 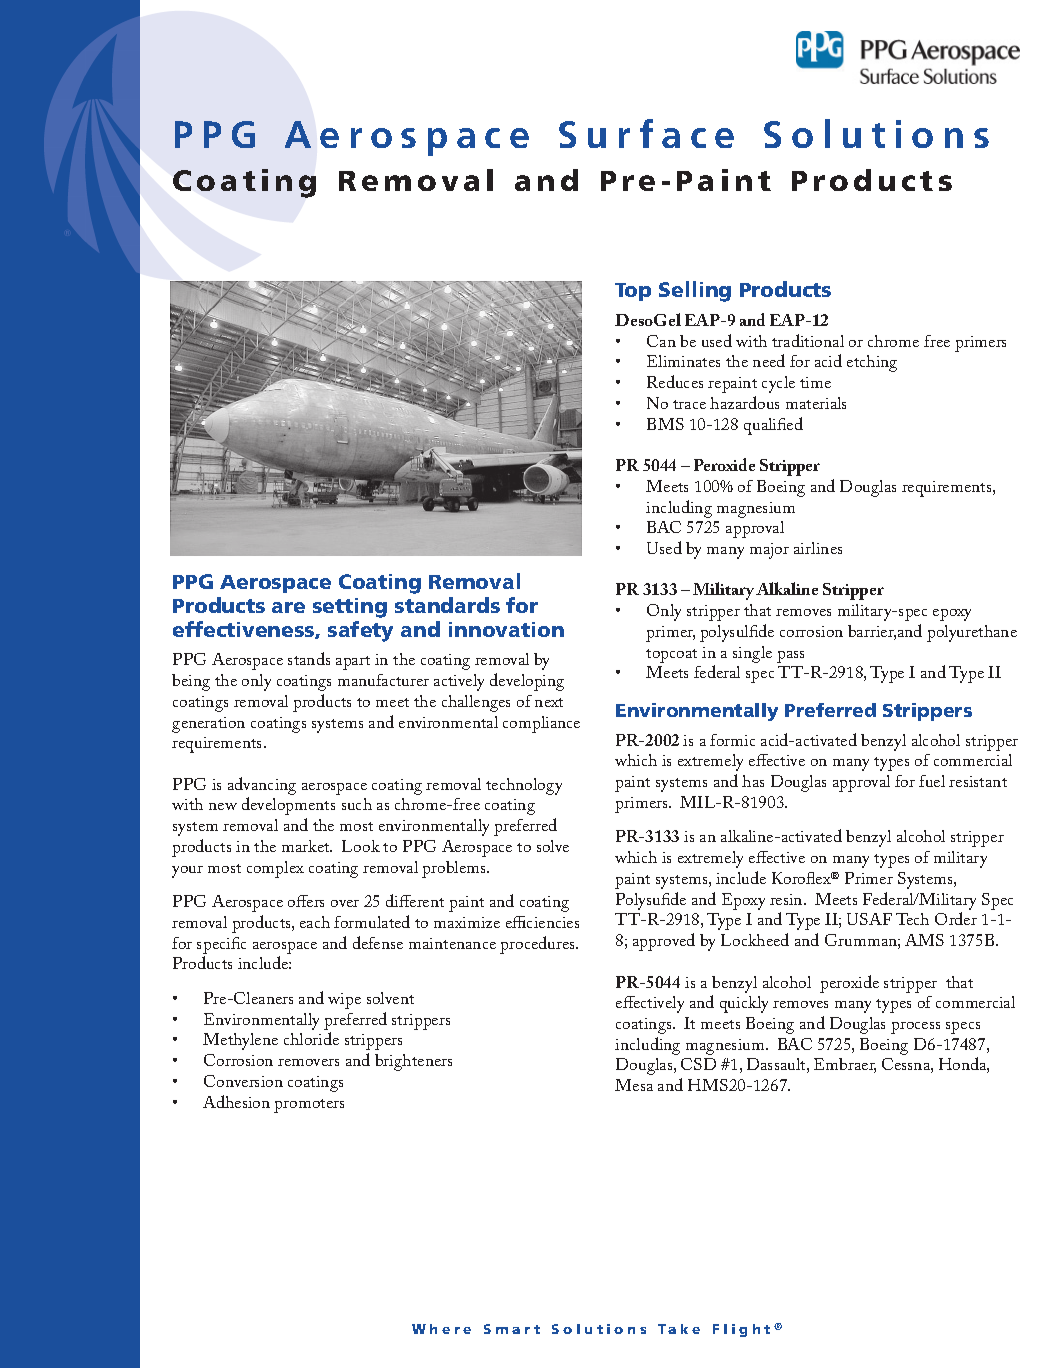 What do you see at coordinates (646, 133) in the screenshot?
I see `Surface` at bounding box center [646, 133].
